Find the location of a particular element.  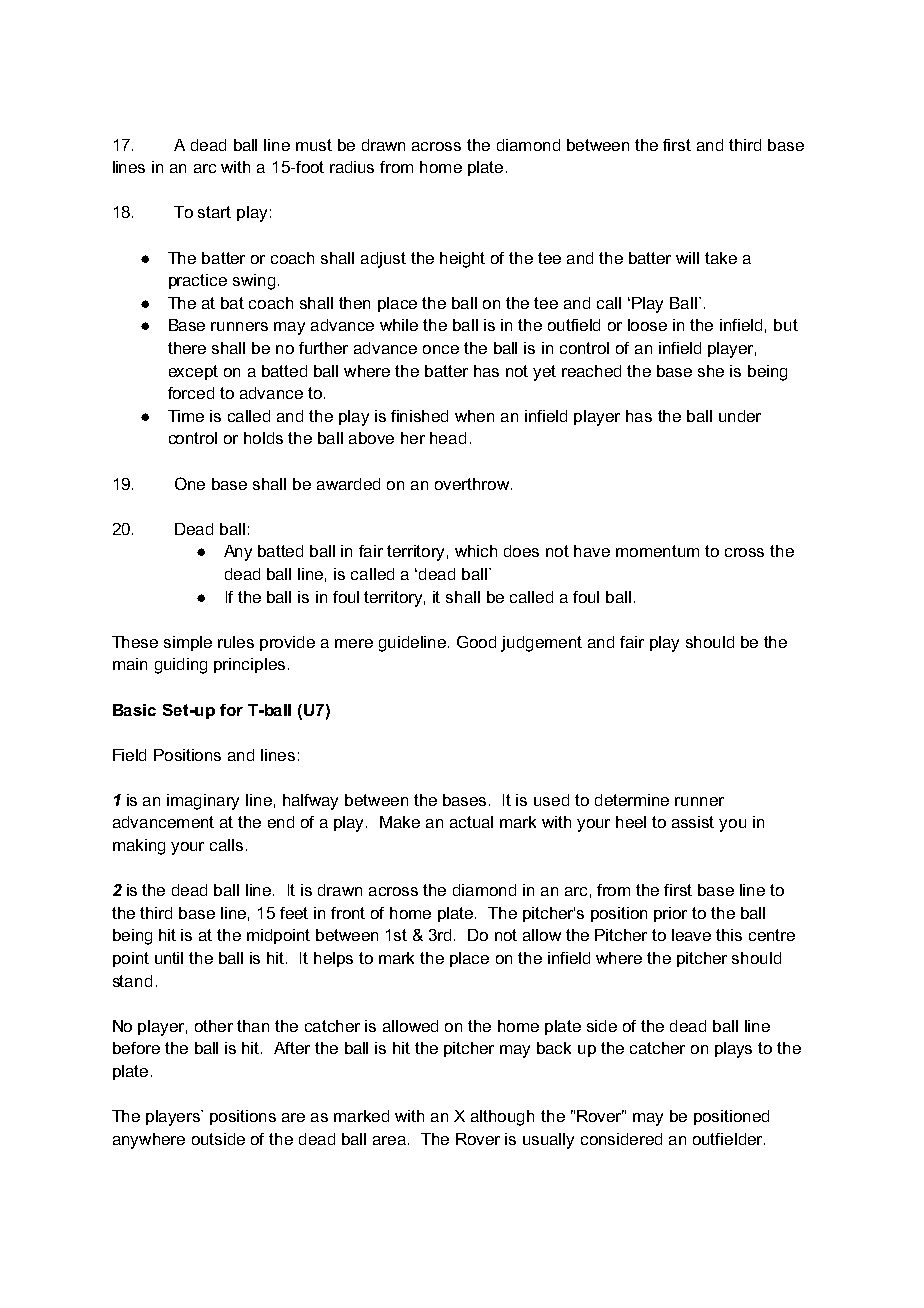

imaginary is located at coordinates (203, 802).
